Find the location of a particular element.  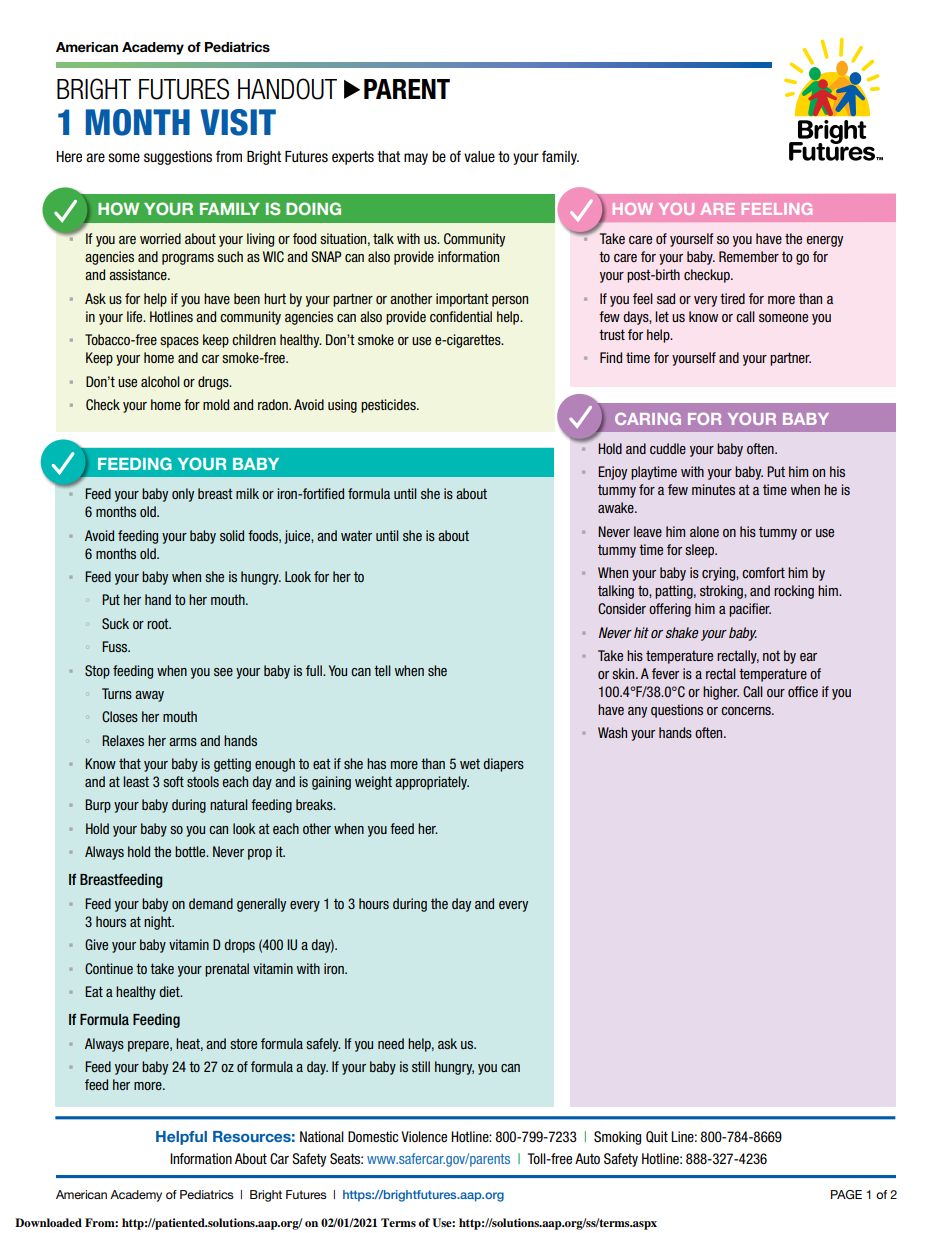

may is located at coordinates (416, 159).
